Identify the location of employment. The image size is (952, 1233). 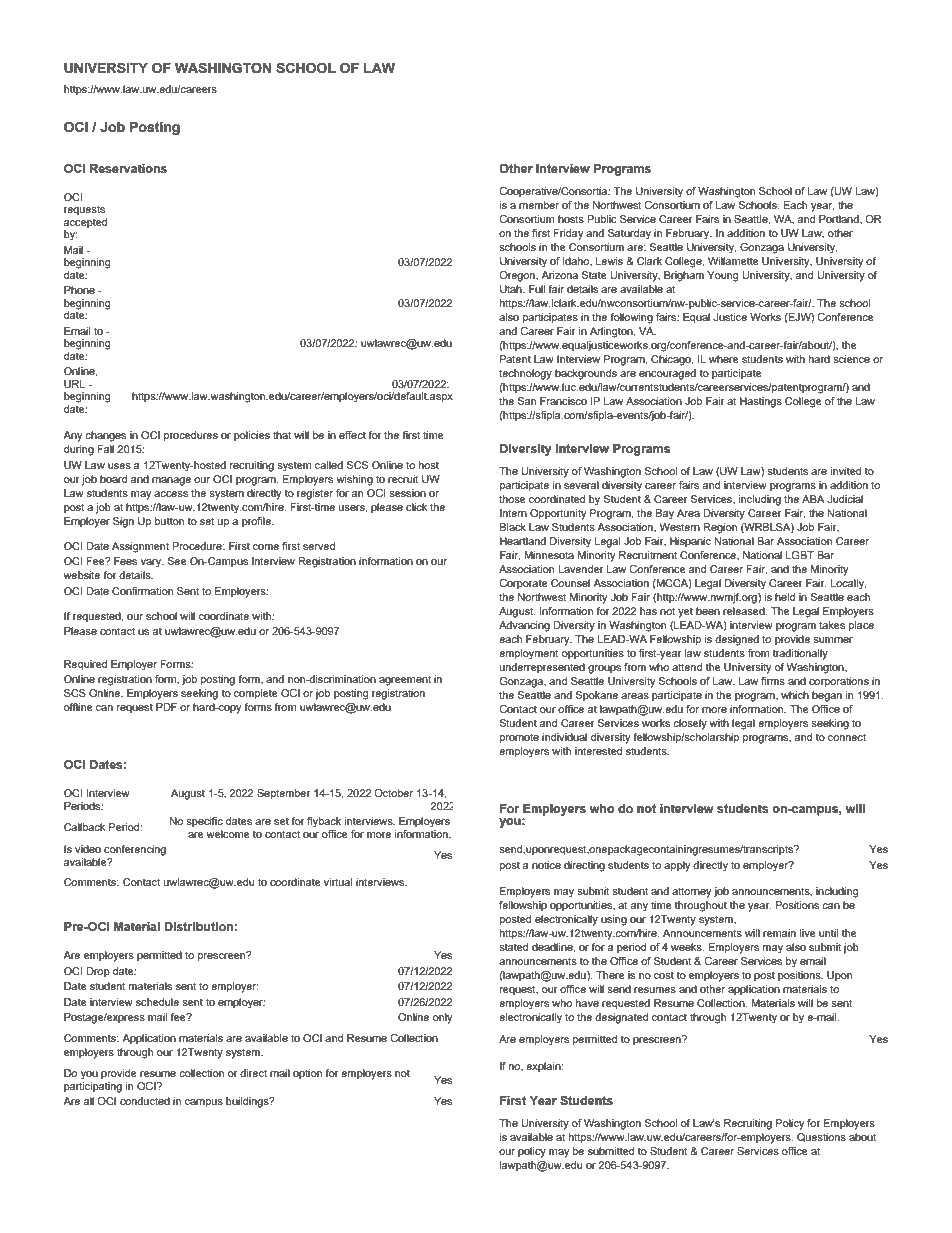
(529, 654).
